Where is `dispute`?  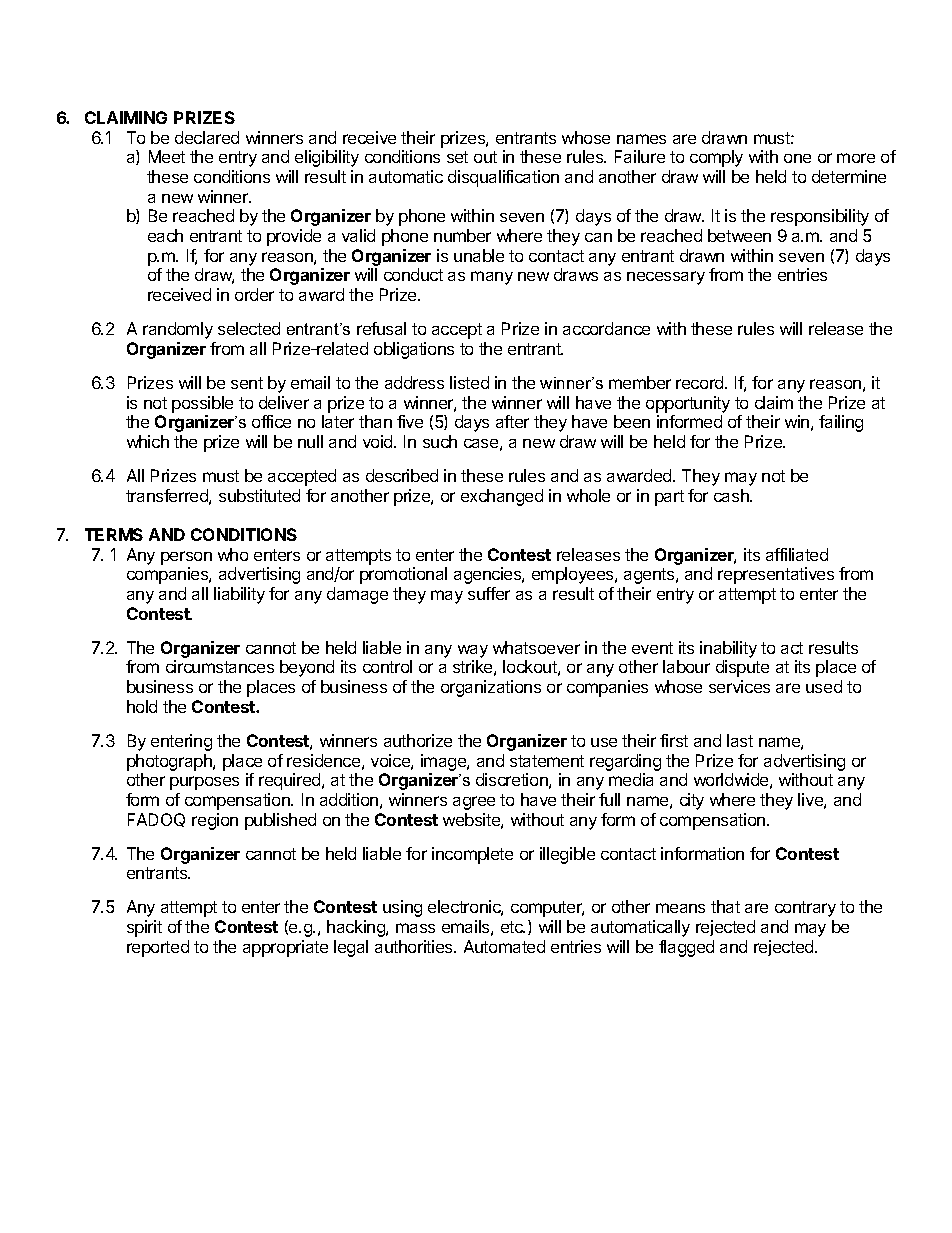
dispute is located at coordinates (742, 668).
